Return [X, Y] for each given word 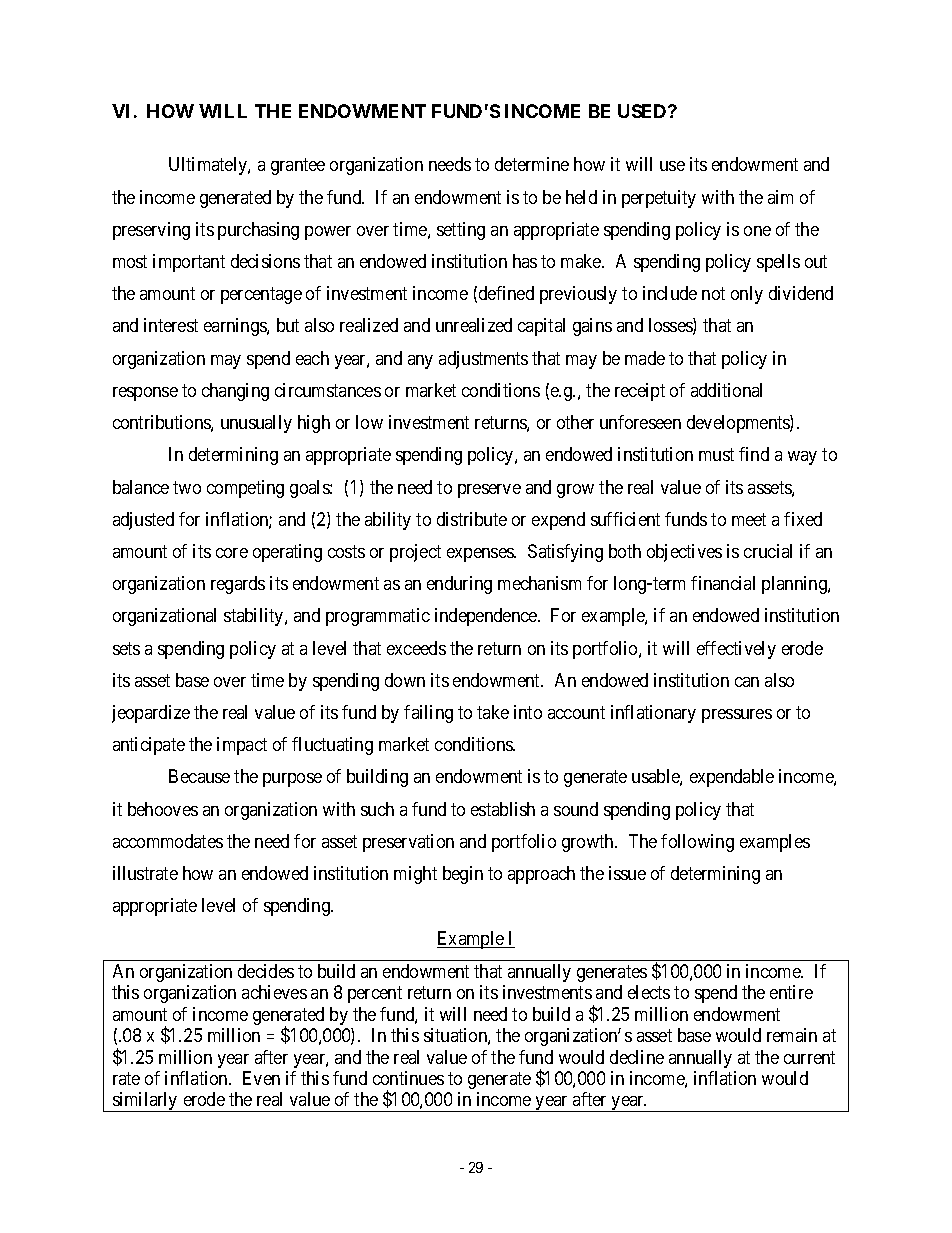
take [493, 712]
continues [408, 1078]
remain [792, 1035]
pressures [737, 716]
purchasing [258, 231]
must [716, 455]
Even [261, 1078]
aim [780, 197]
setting [461, 231]
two [187, 487]
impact [242, 746]
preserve [489, 491]
